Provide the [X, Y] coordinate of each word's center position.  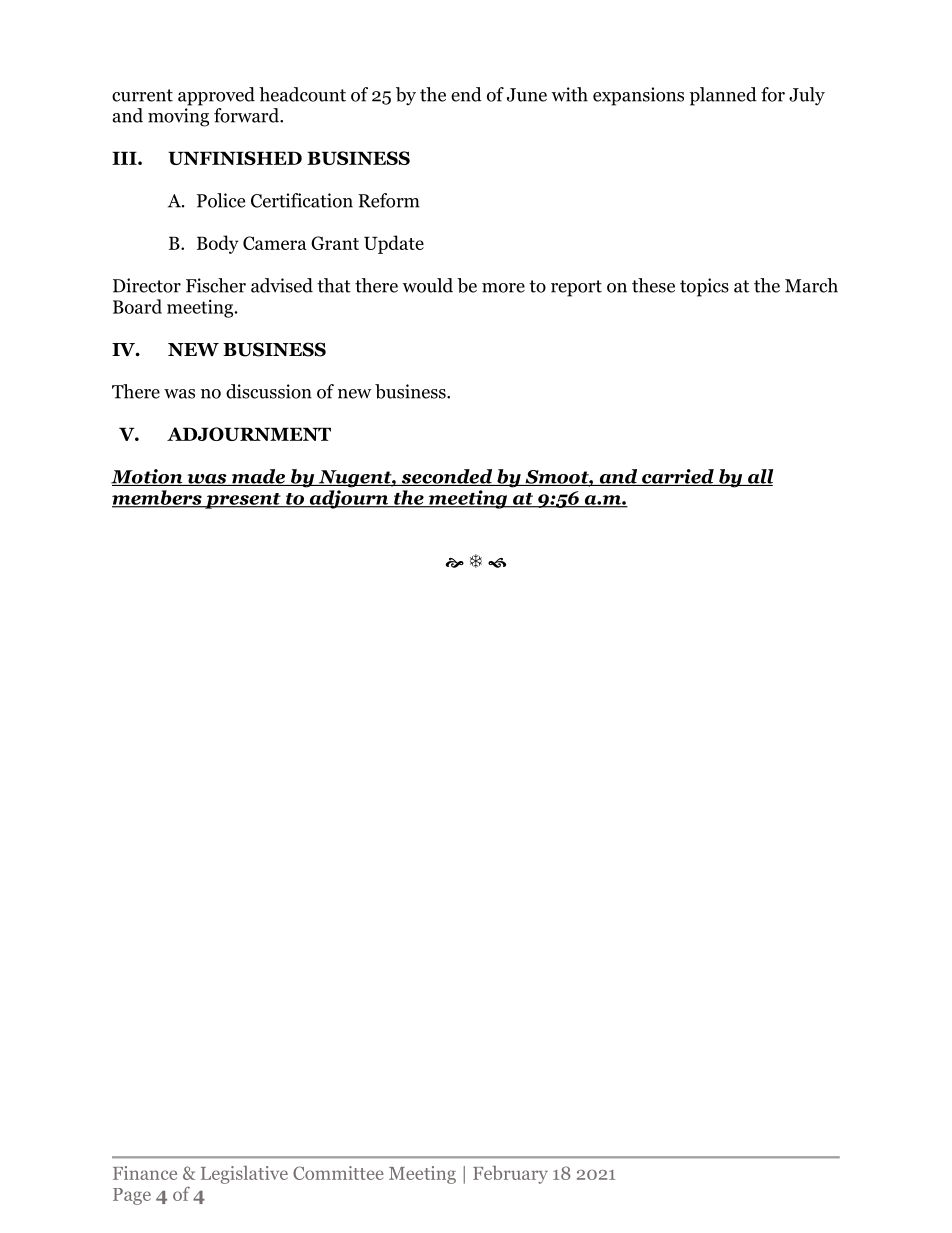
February [510, 1175]
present [243, 501]
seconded [447, 477]
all [759, 477]
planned [723, 96]
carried [678, 477]
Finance [145, 1173]
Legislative [244, 1175]
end [466, 94]
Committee [338, 1173]
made [258, 477]
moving [178, 117]
